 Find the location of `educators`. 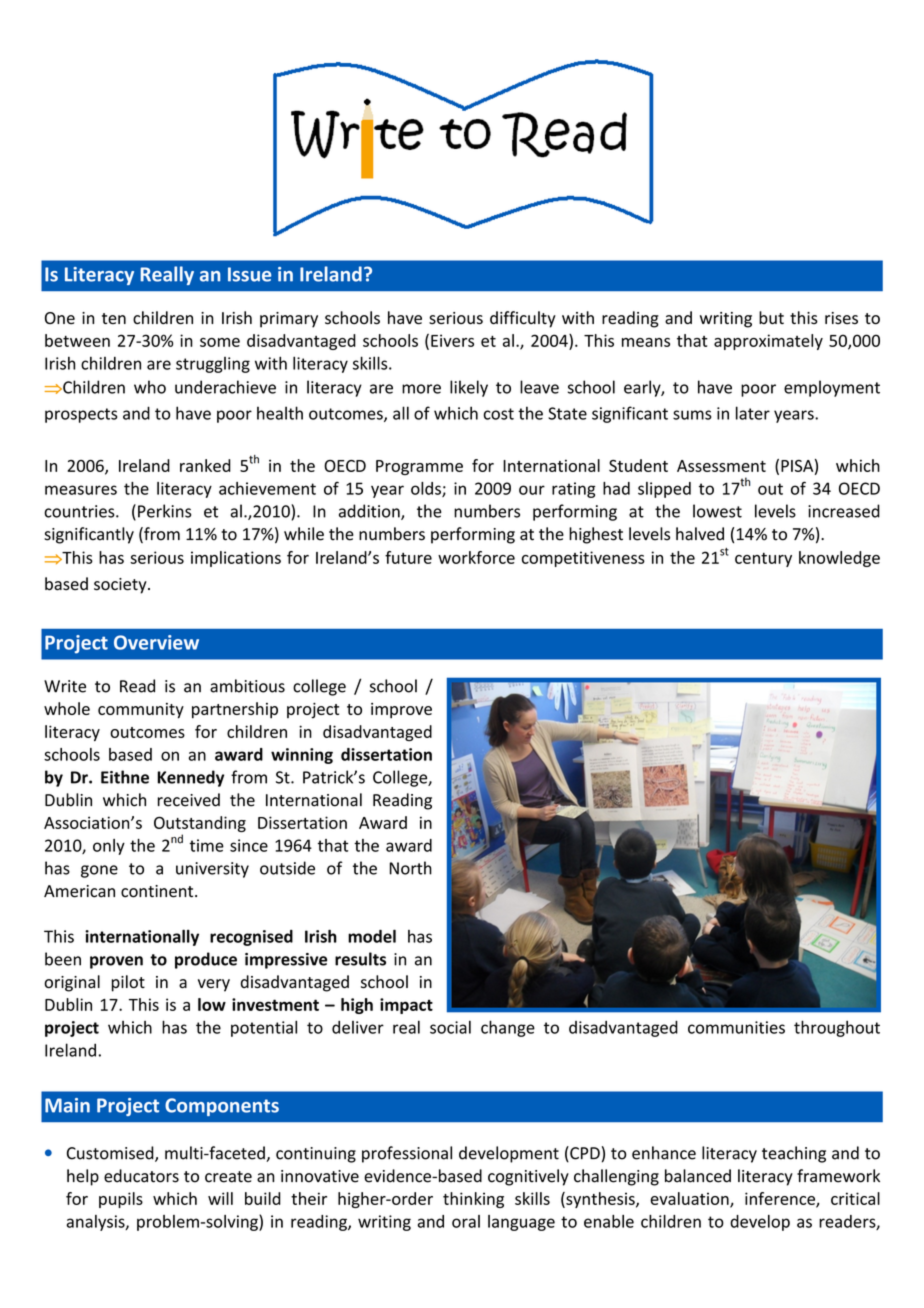

educators is located at coordinates (141, 1176).
